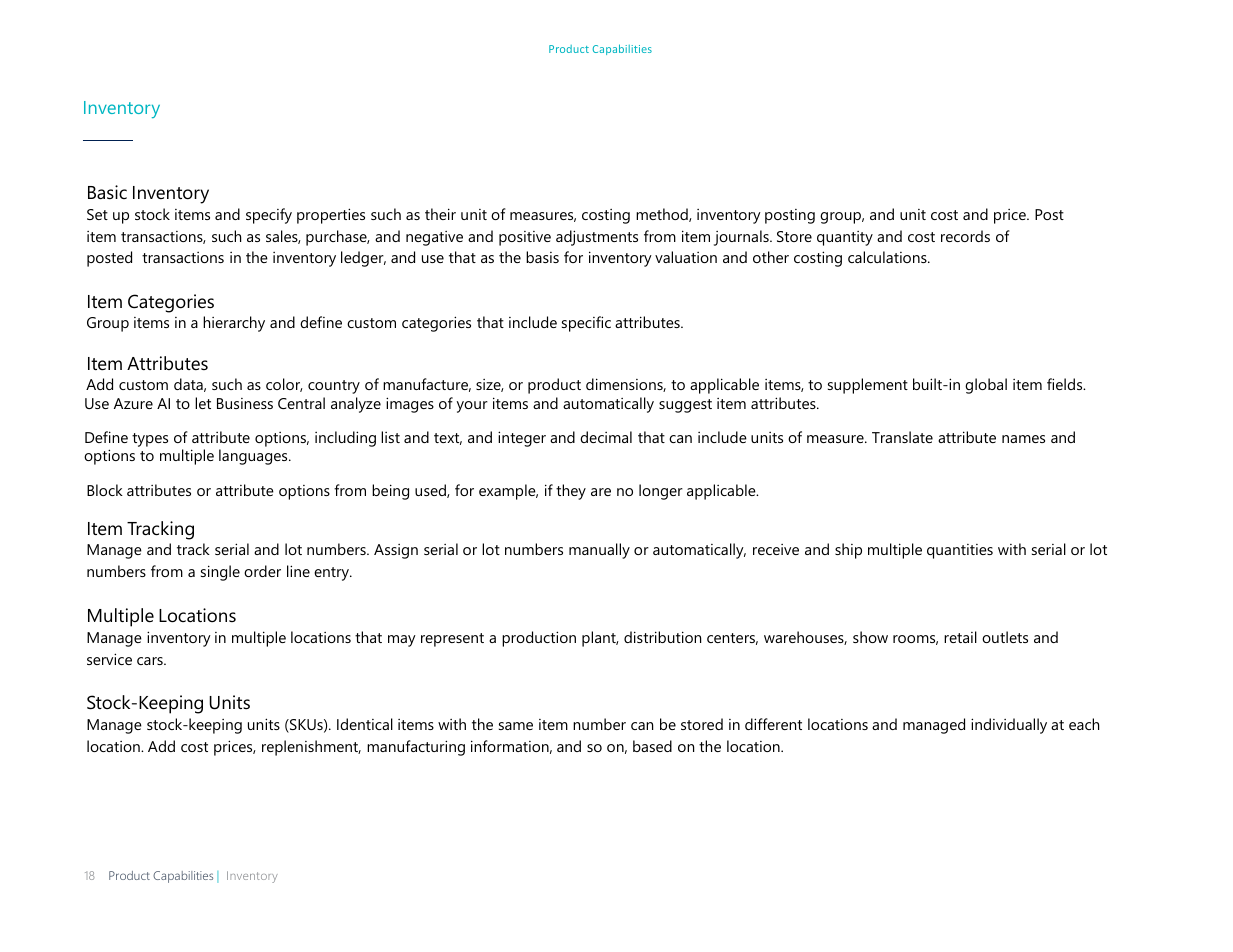 This document has height=952, width=1233. What do you see at coordinates (365, 724) in the document?
I see `Identical` at bounding box center [365, 724].
